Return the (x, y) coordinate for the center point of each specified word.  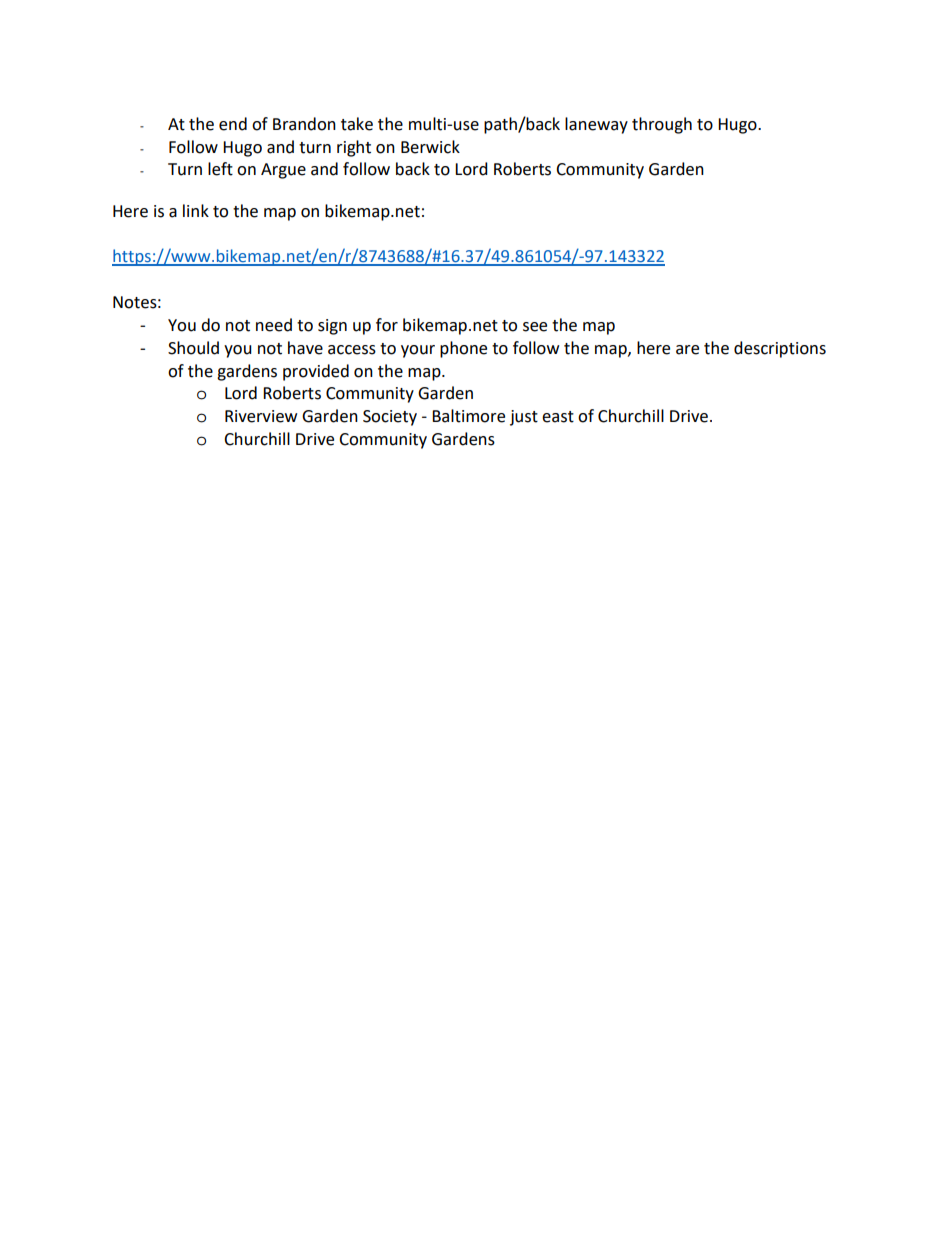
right (354, 148)
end (233, 124)
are (687, 350)
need (274, 325)
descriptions (780, 349)
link (196, 210)
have (305, 348)
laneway (596, 125)
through (662, 125)
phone (463, 349)
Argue (283, 171)
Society (390, 418)
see (535, 327)
